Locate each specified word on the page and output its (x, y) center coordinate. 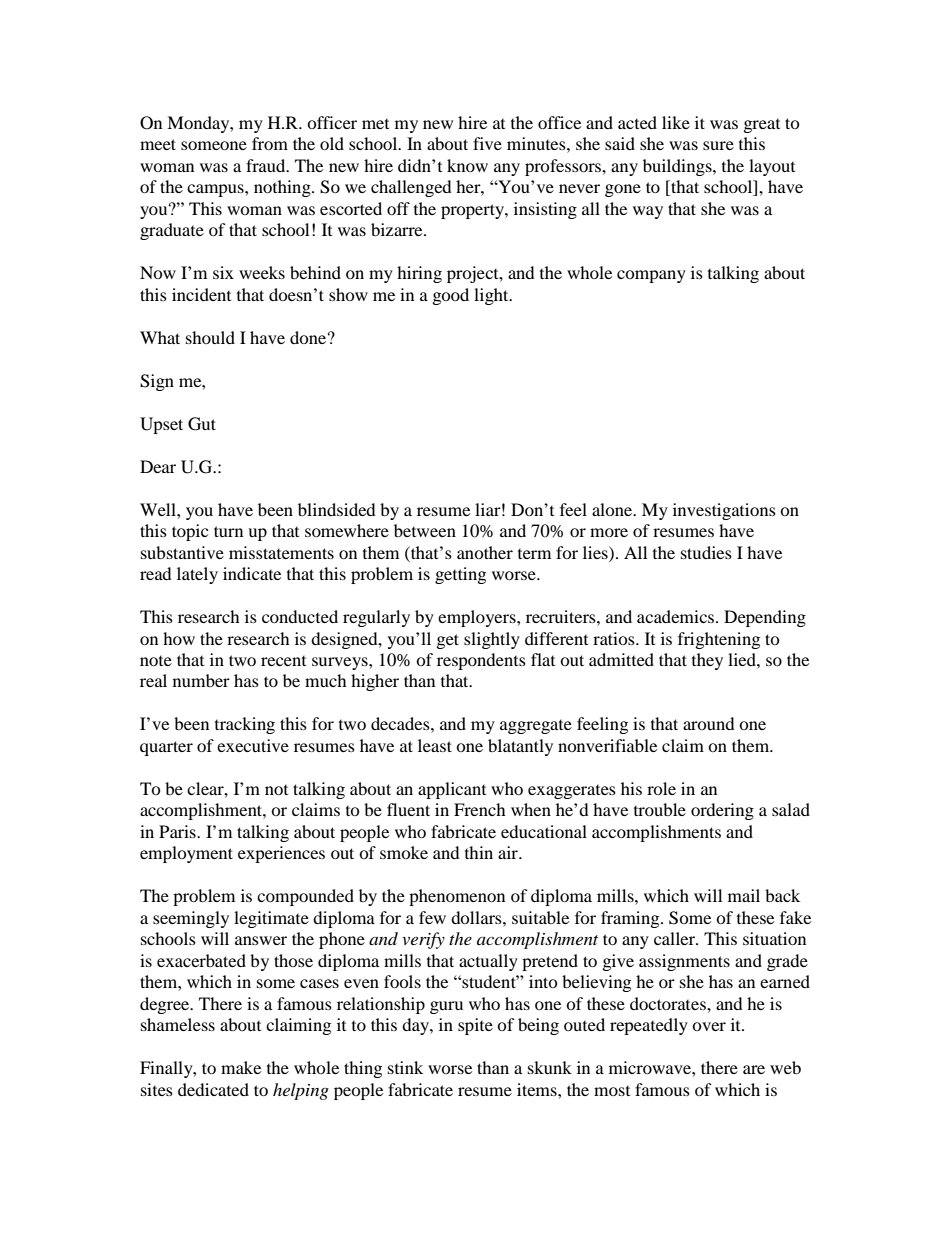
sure (718, 145)
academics (677, 616)
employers (478, 618)
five (487, 143)
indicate (252, 573)
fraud (267, 165)
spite (475, 1026)
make (241, 1067)
